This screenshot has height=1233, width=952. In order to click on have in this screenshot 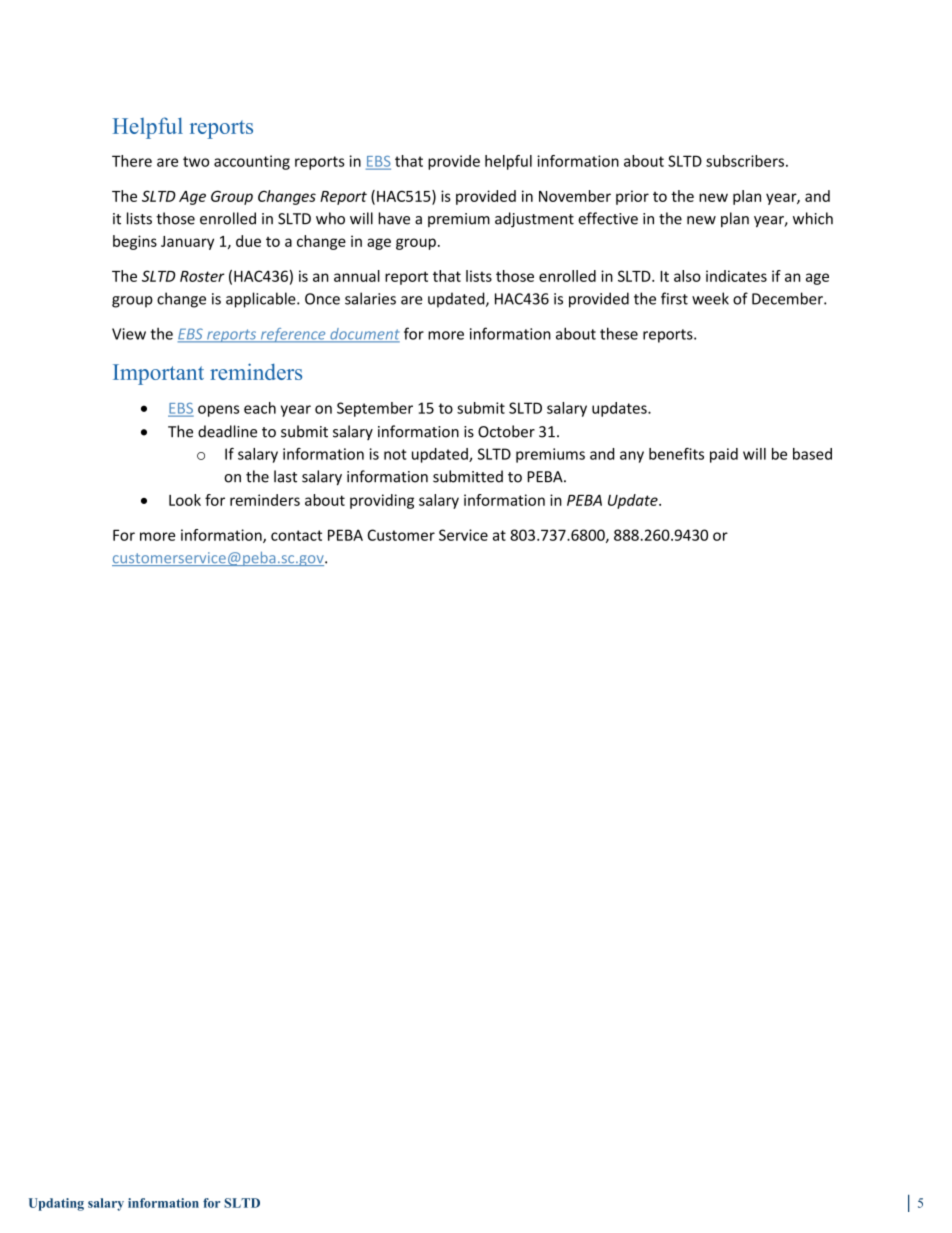, I will do `click(394, 218)`.
